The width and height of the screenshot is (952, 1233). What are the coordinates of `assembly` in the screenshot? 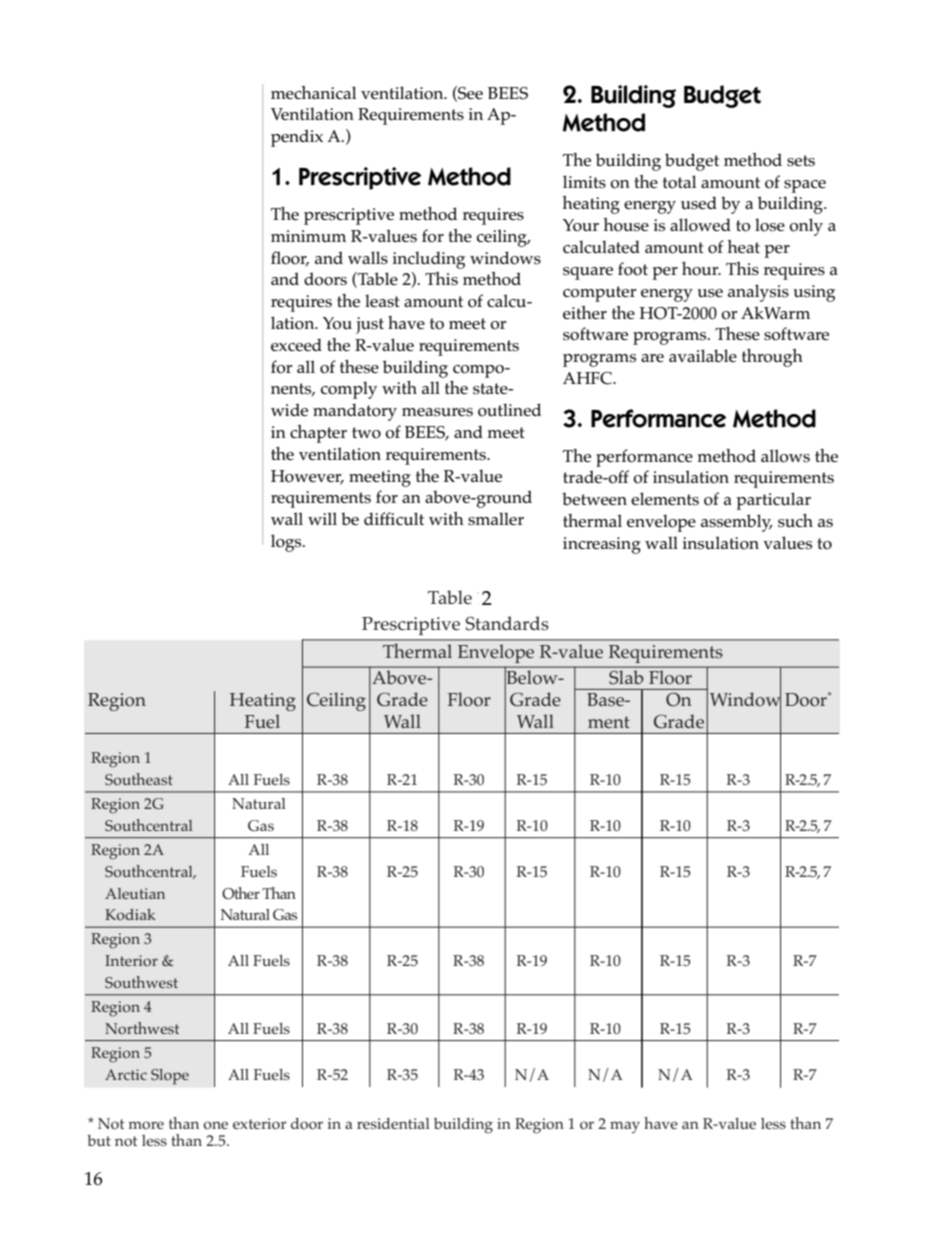 It's located at (737, 523).
